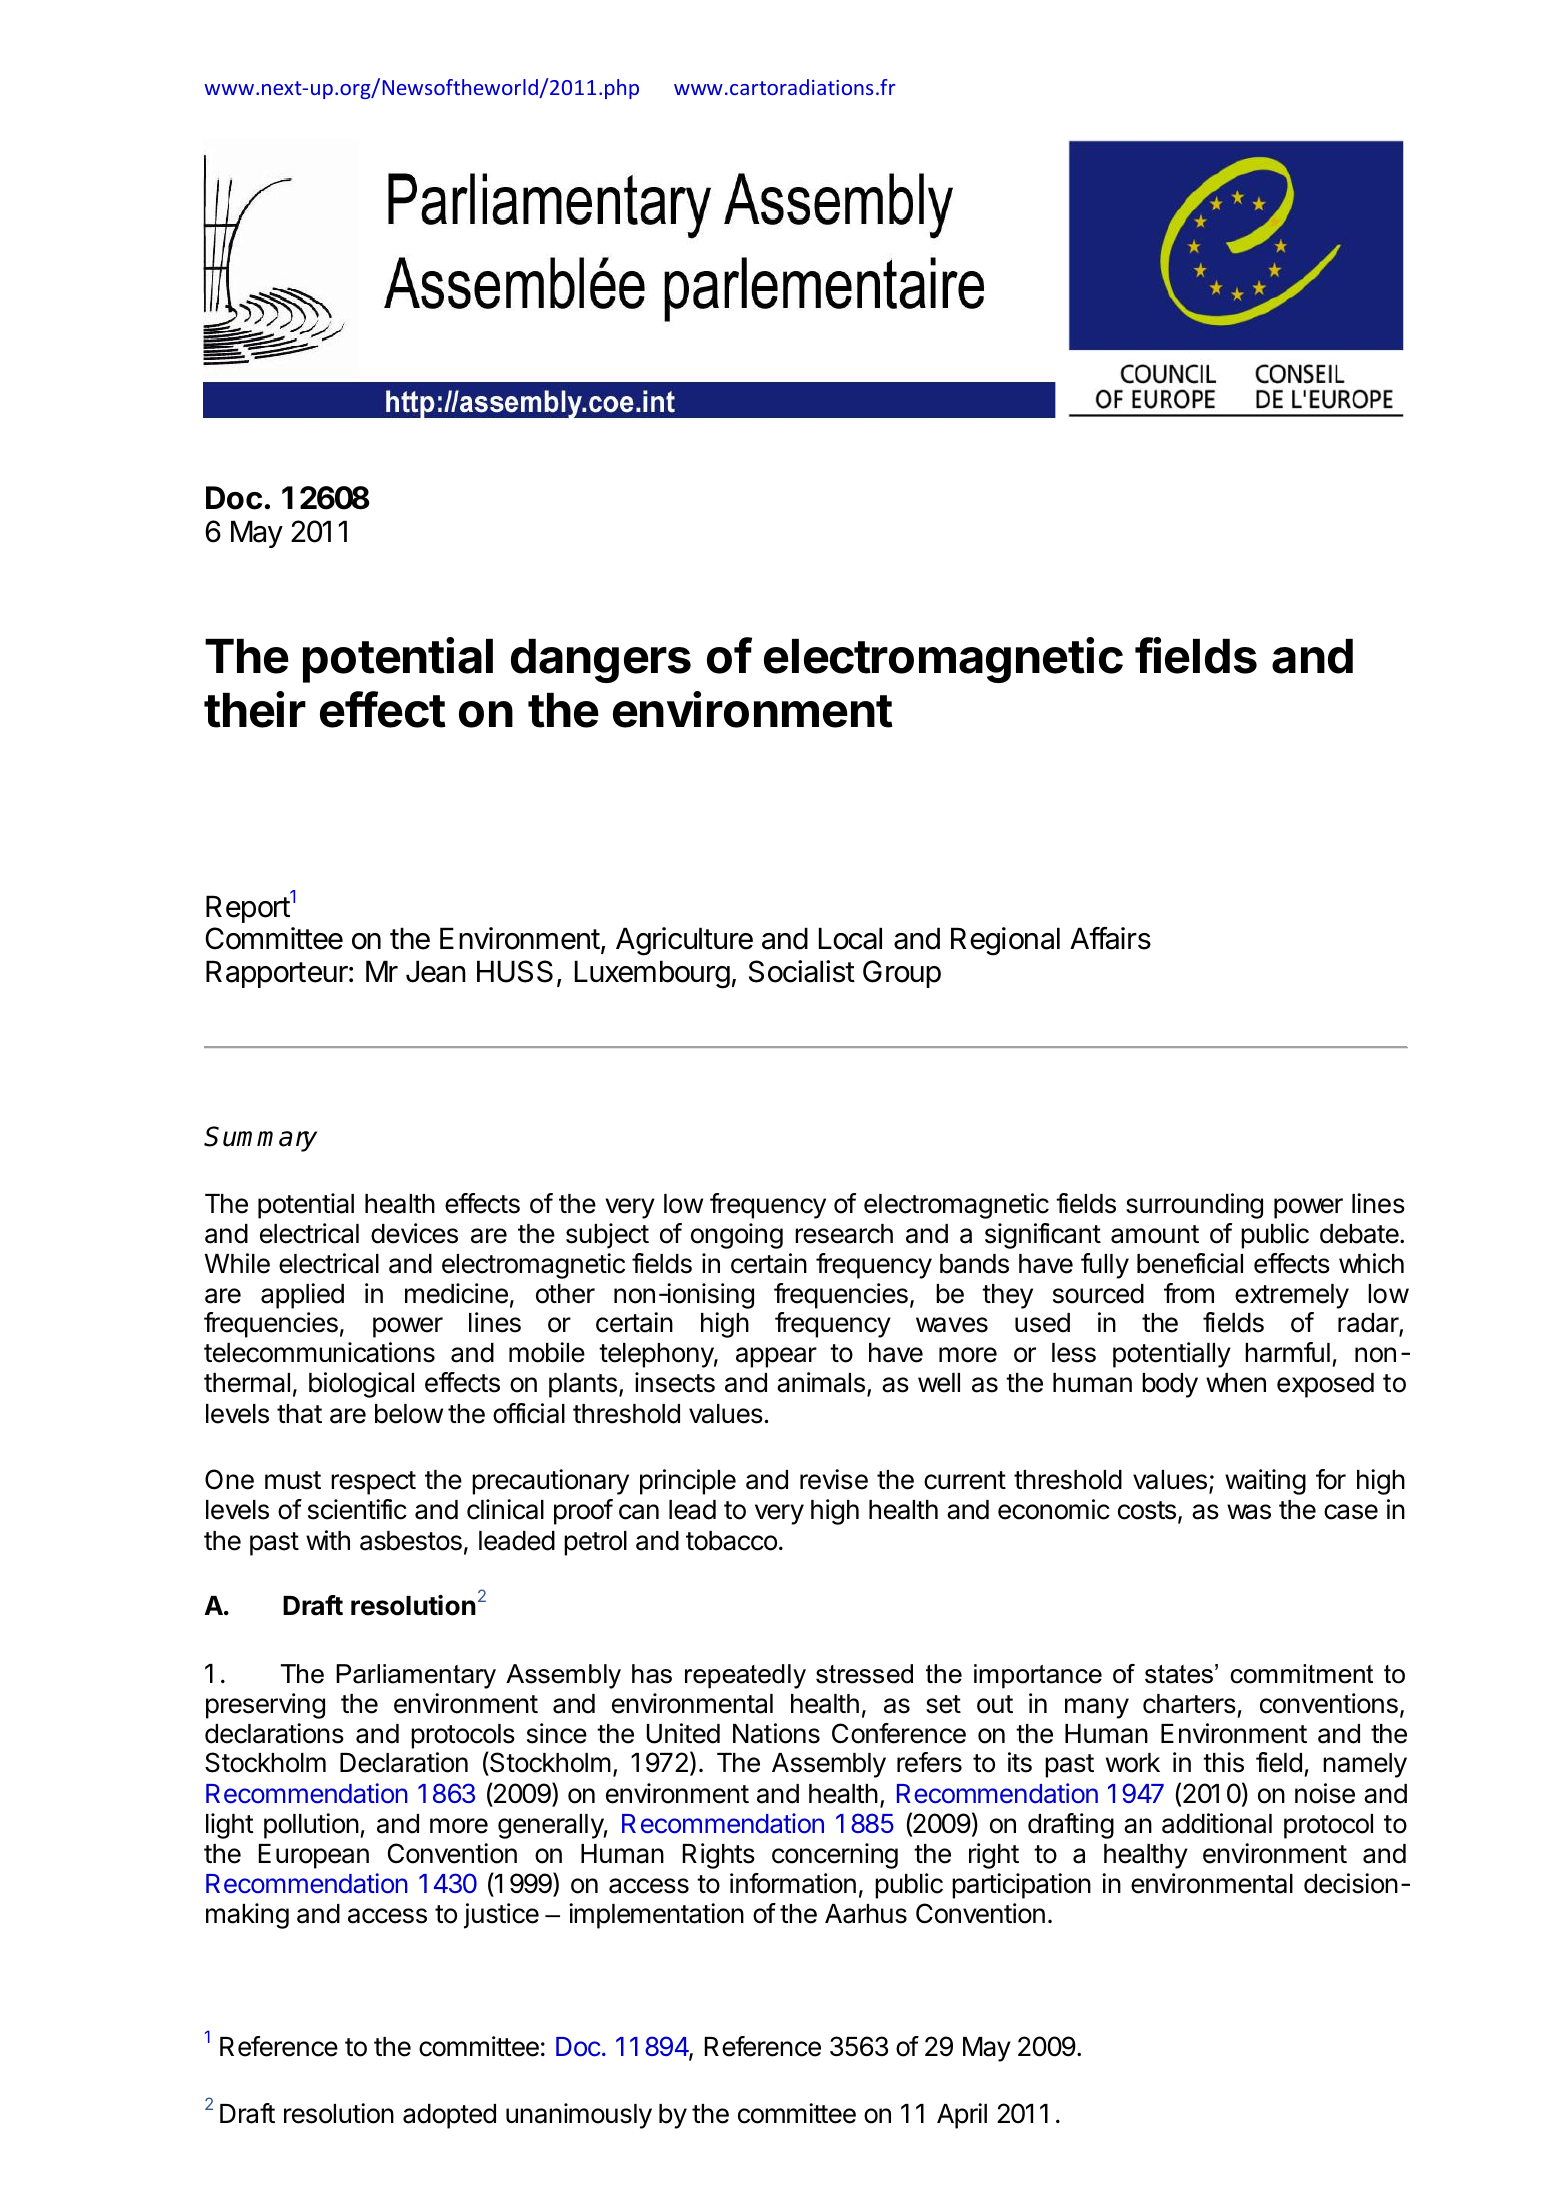 The image size is (1555, 2199). Describe the element at coordinates (1223, 1762) in the screenshot. I see `this` at that location.
